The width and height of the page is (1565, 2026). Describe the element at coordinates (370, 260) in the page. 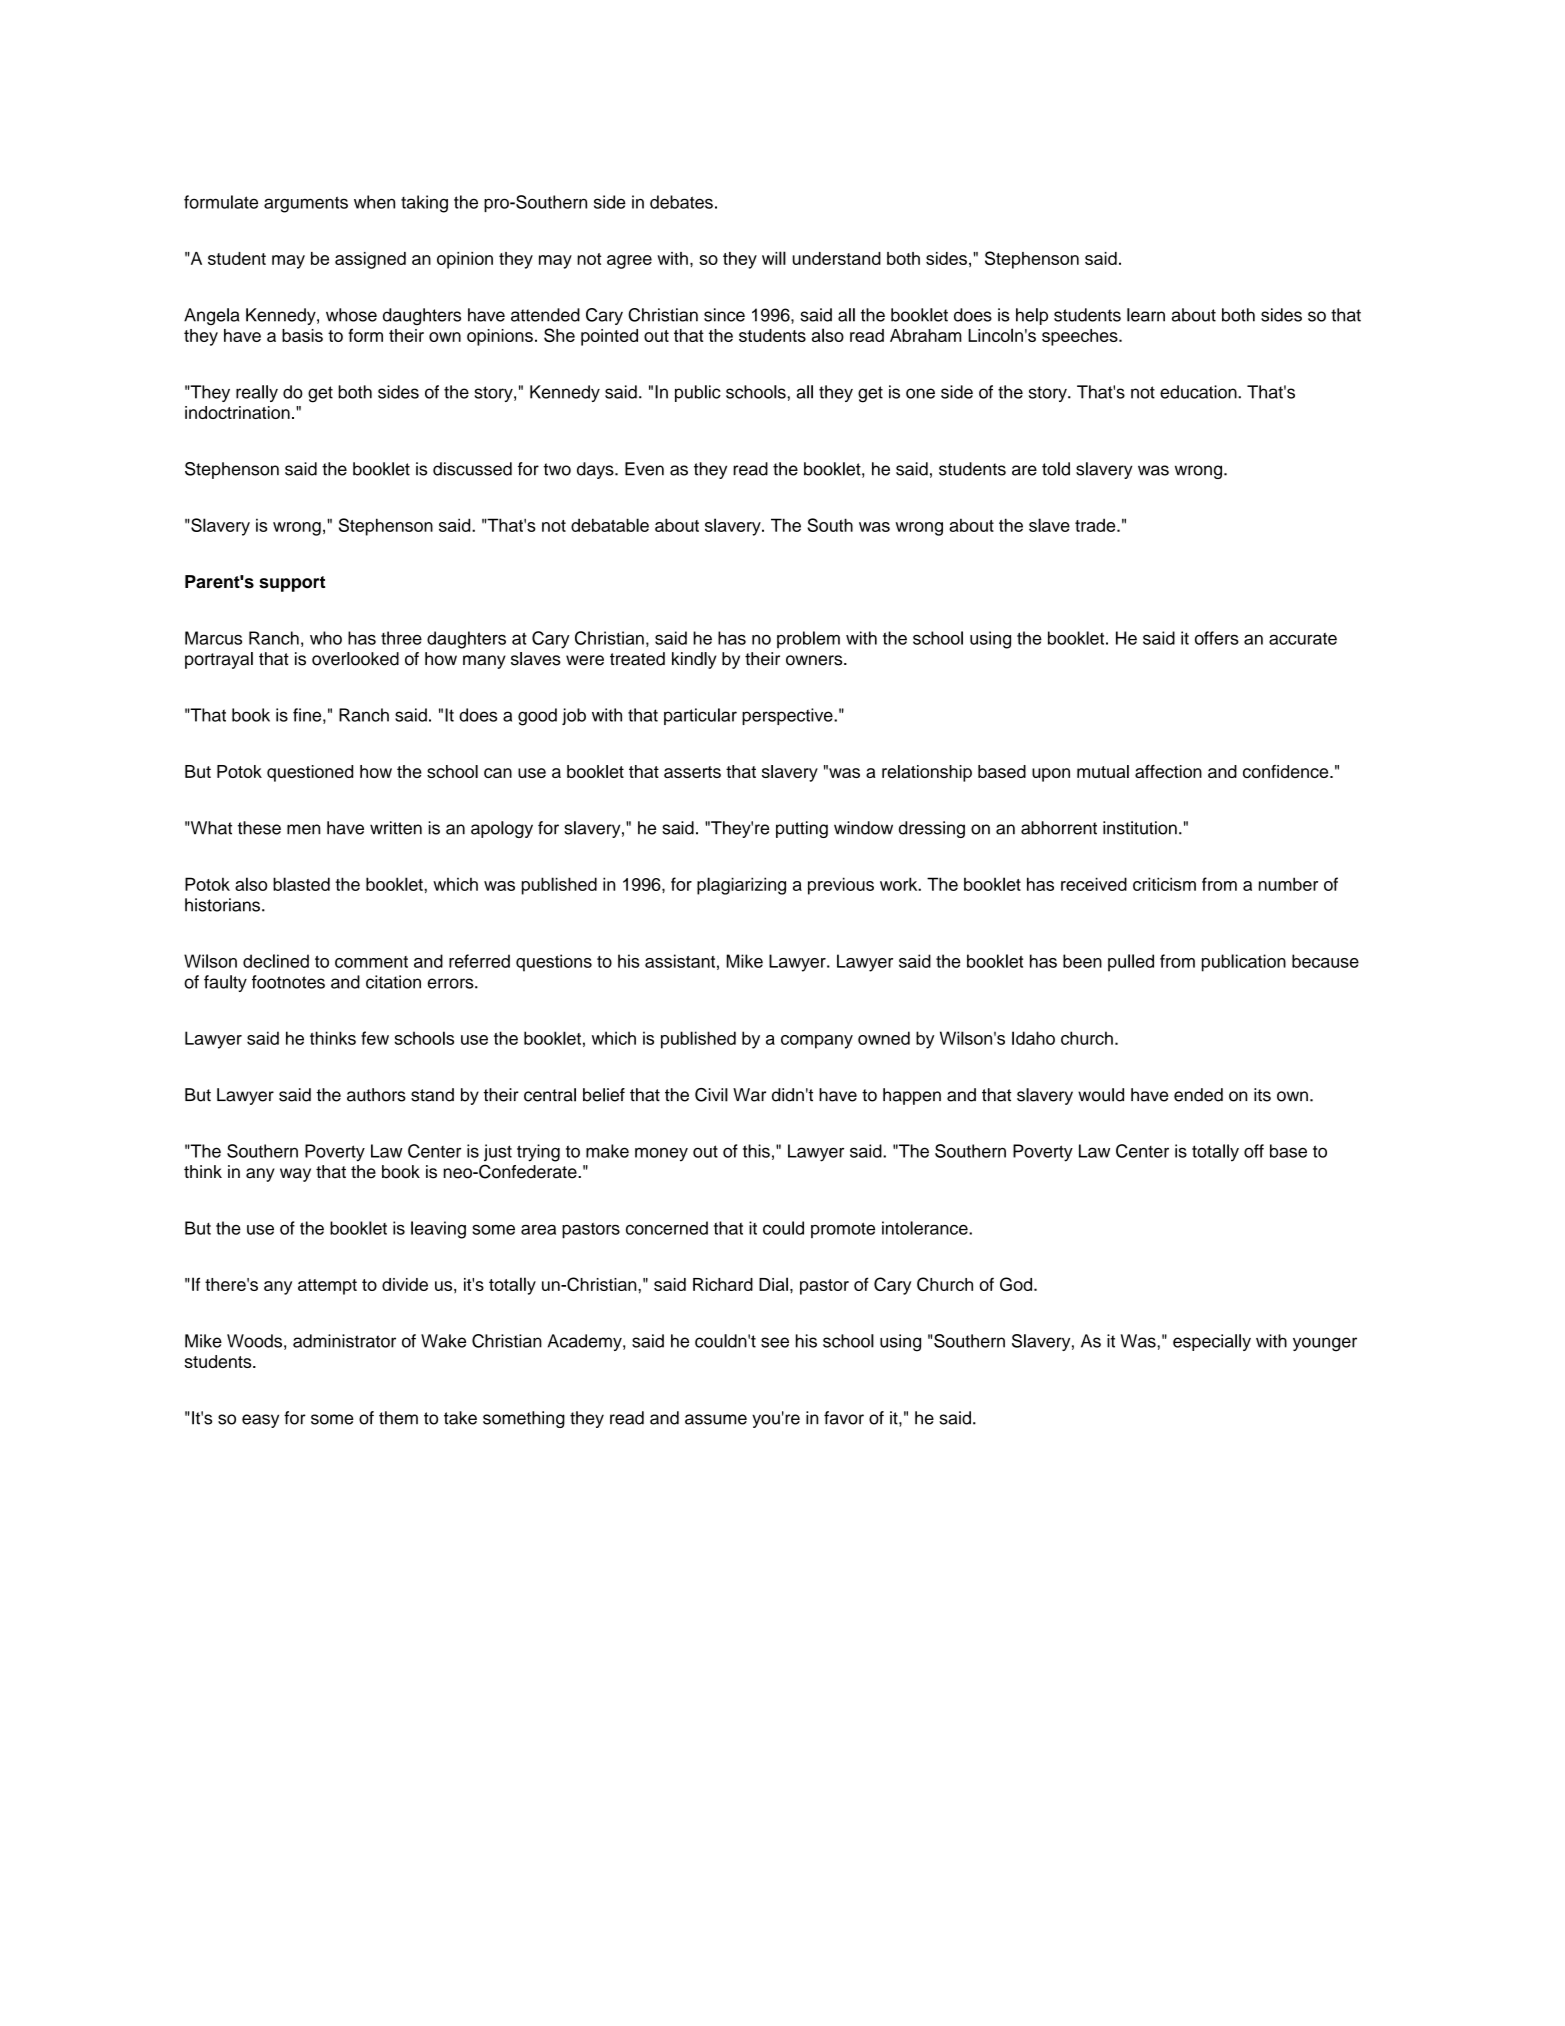

I see `assigned` at that location.
